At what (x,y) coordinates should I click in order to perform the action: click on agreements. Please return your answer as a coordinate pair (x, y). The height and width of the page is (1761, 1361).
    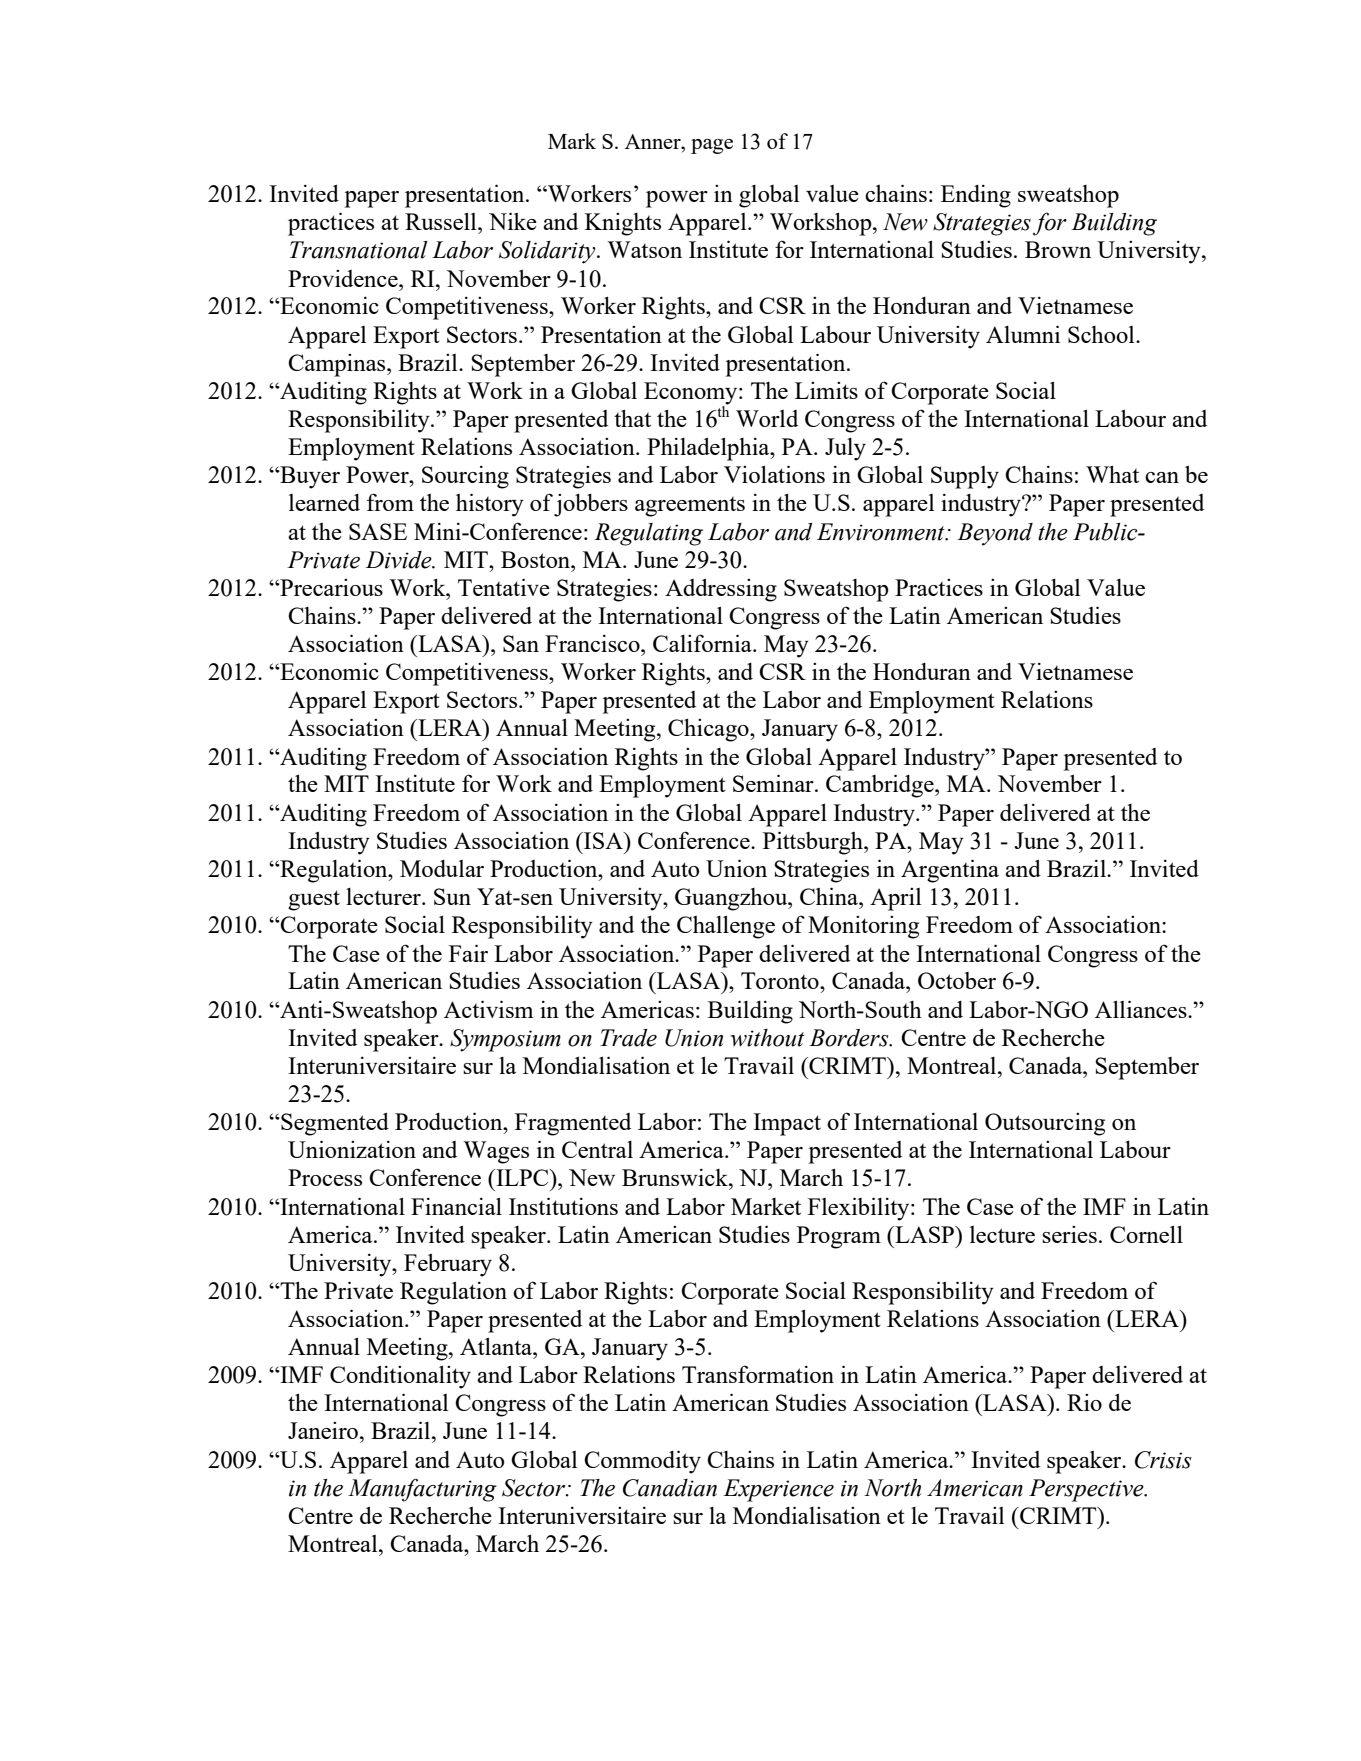
    Looking at the image, I should click on (690, 507).
